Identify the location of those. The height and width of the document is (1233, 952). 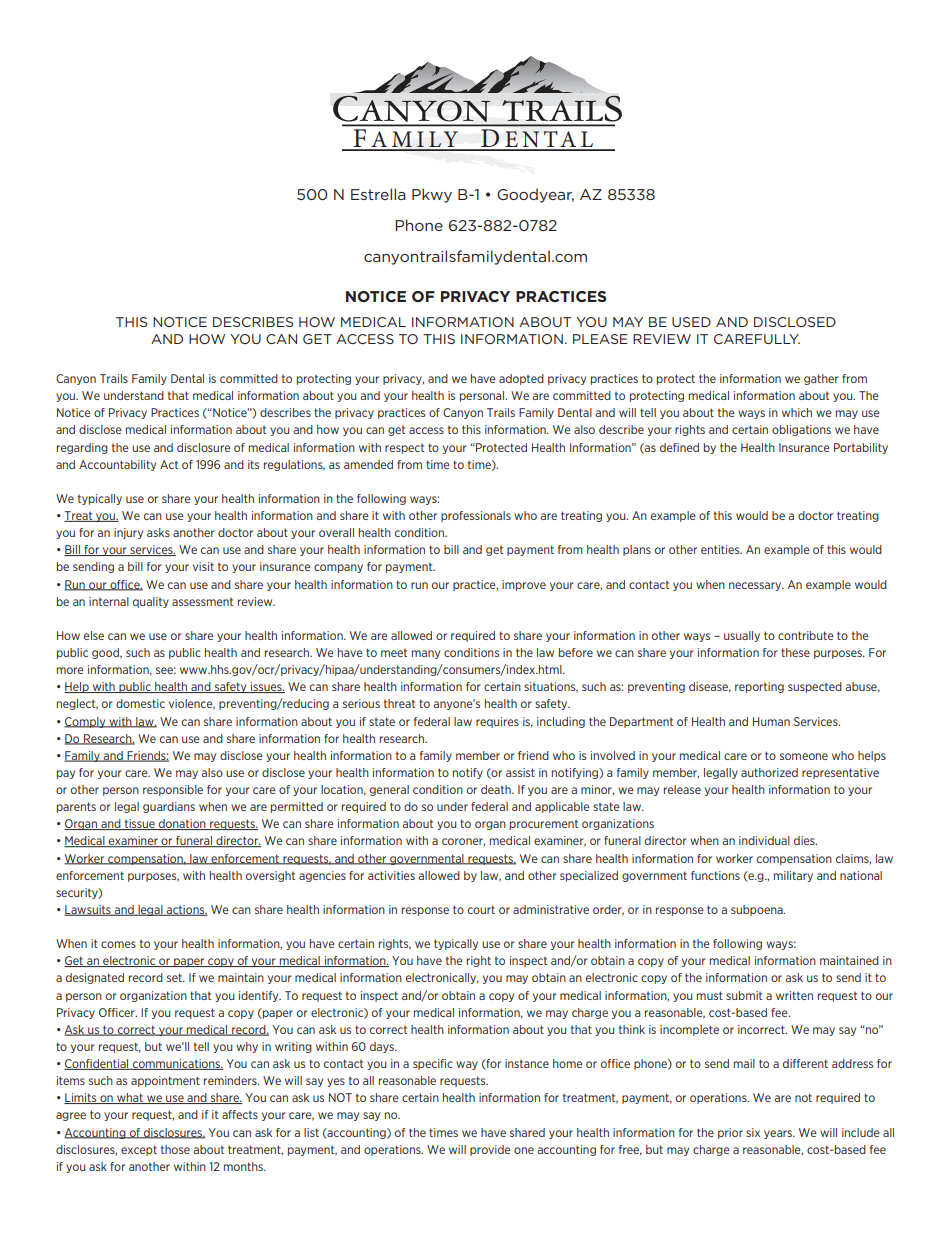
(175, 1149).
